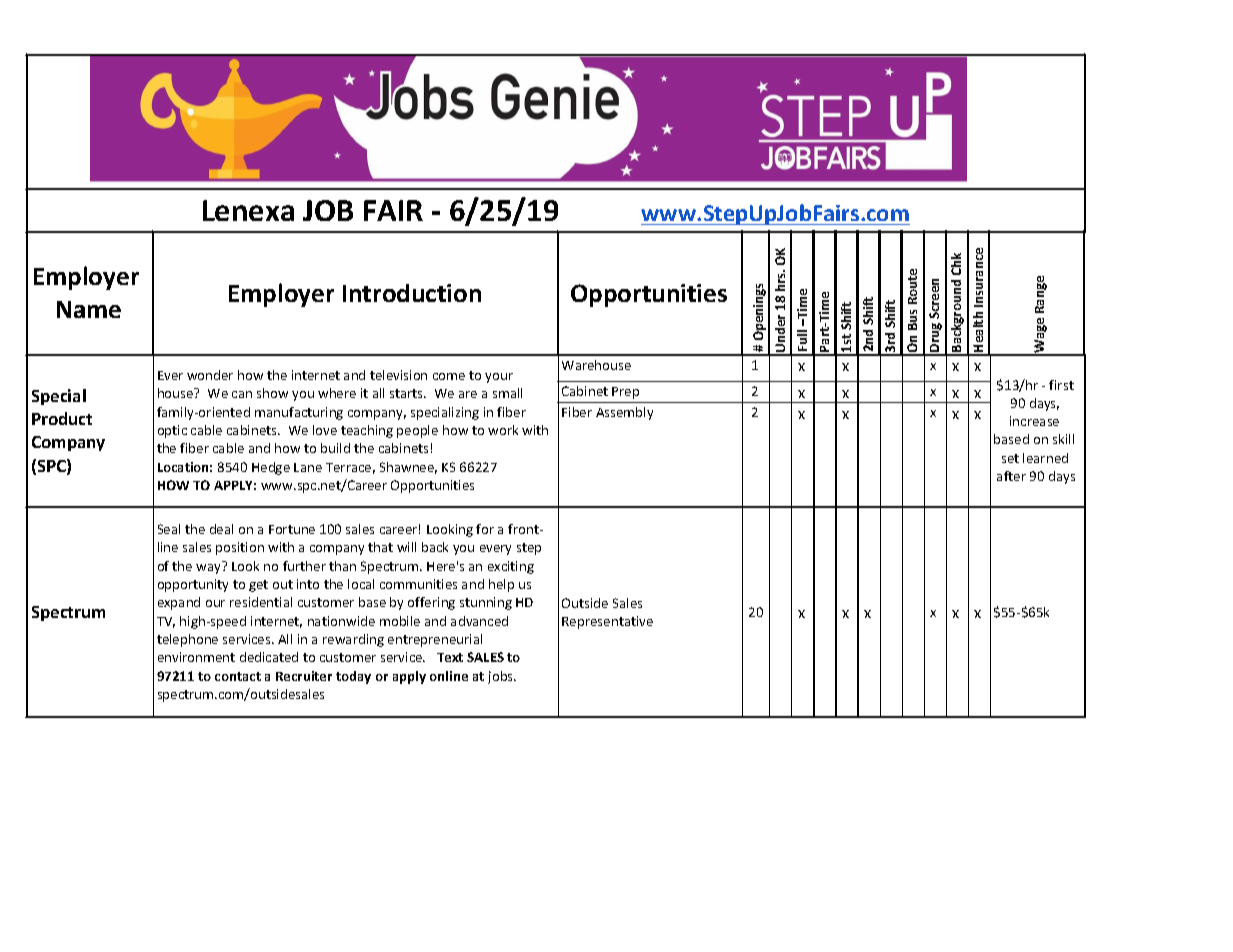  What do you see at coordinates (89, 309) in the screenshot?
I see `Name` at bounding box center [89, 309].
